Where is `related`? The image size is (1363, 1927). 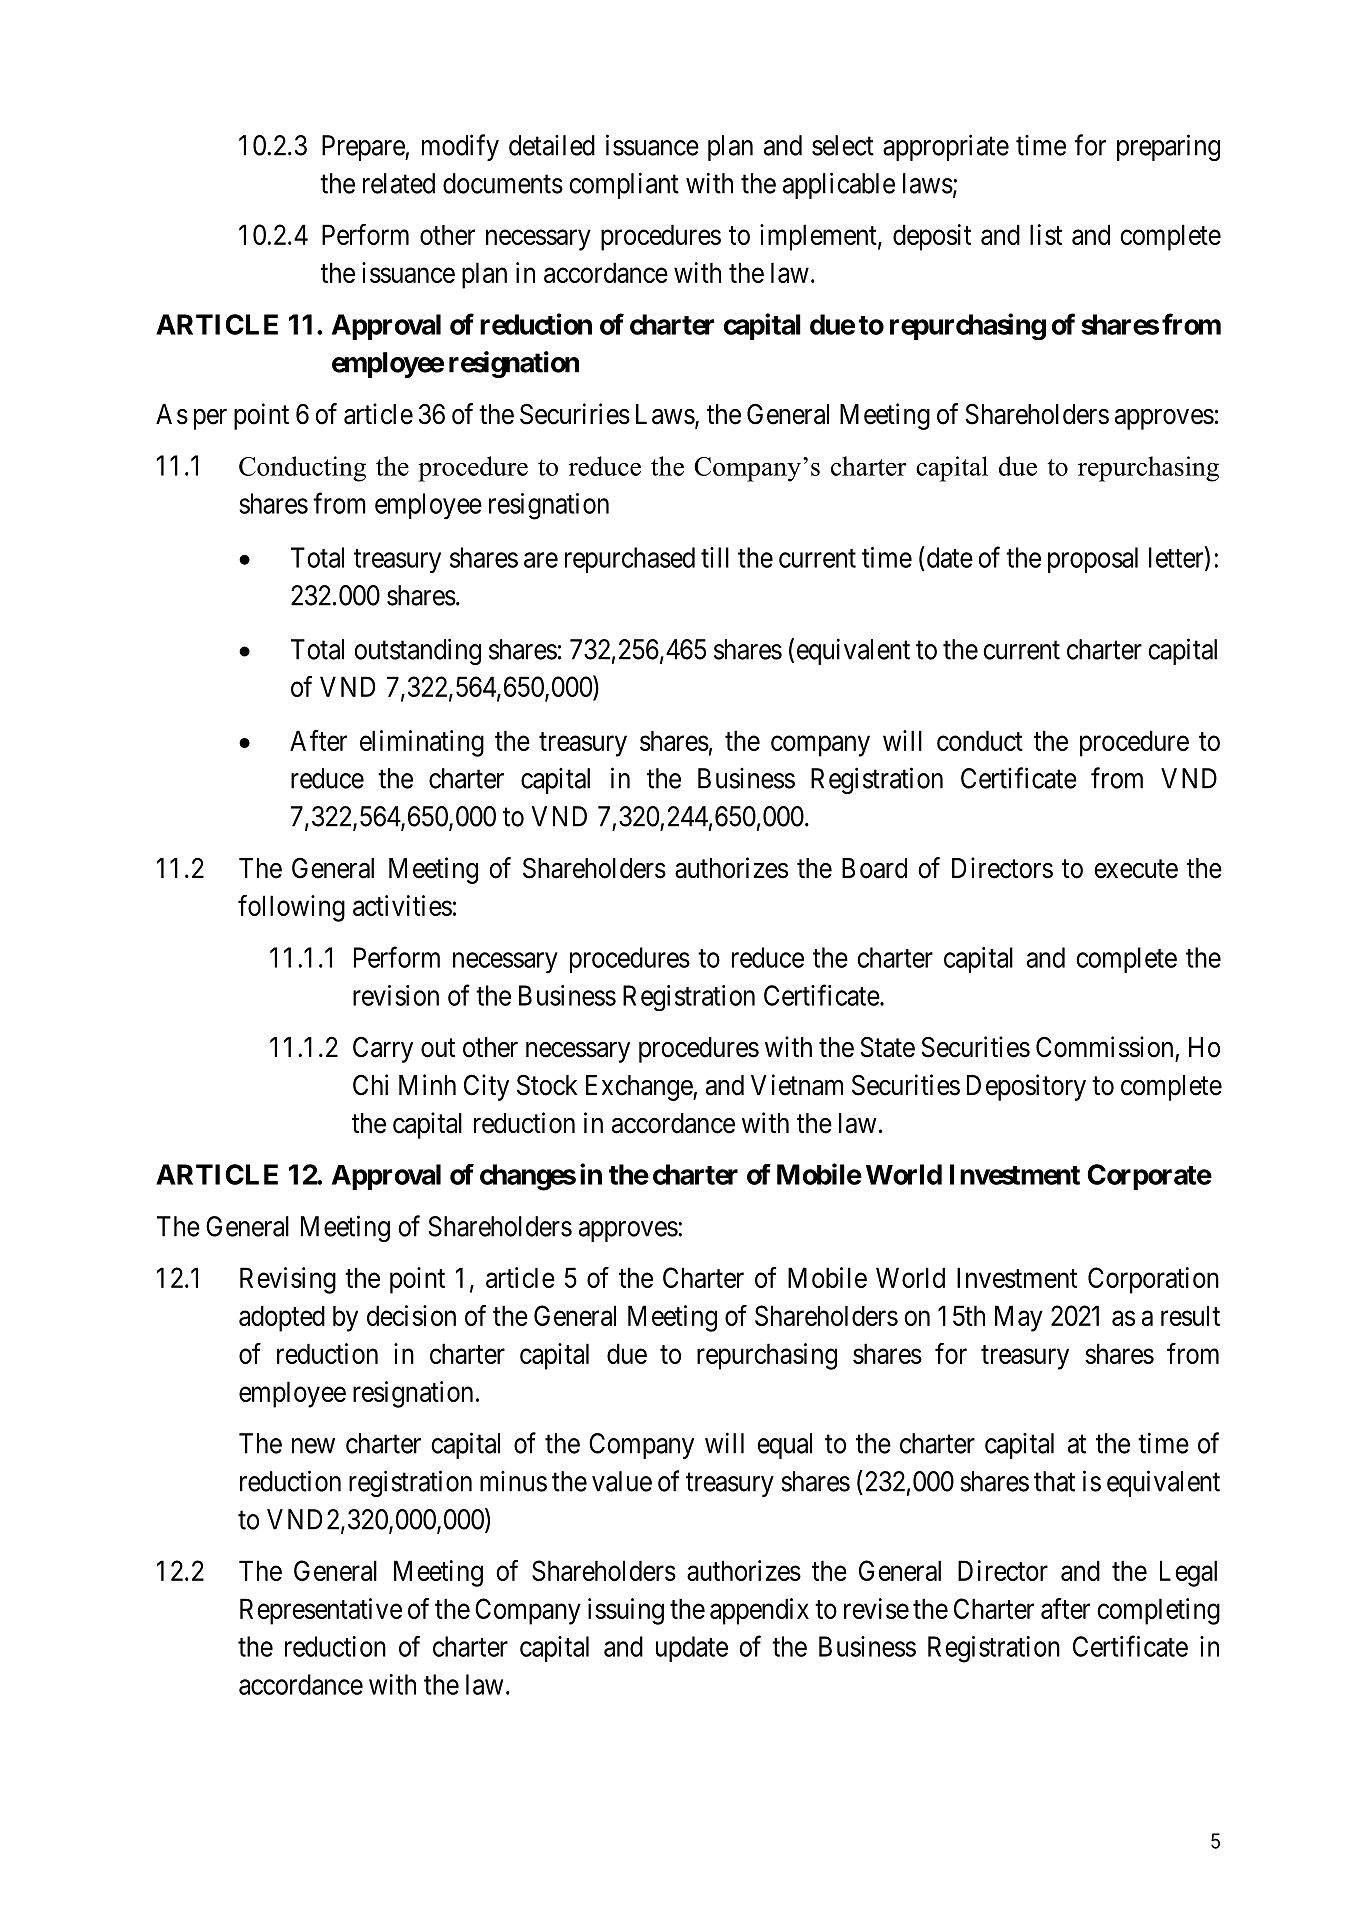
related is located at coordinates (399, 183).
